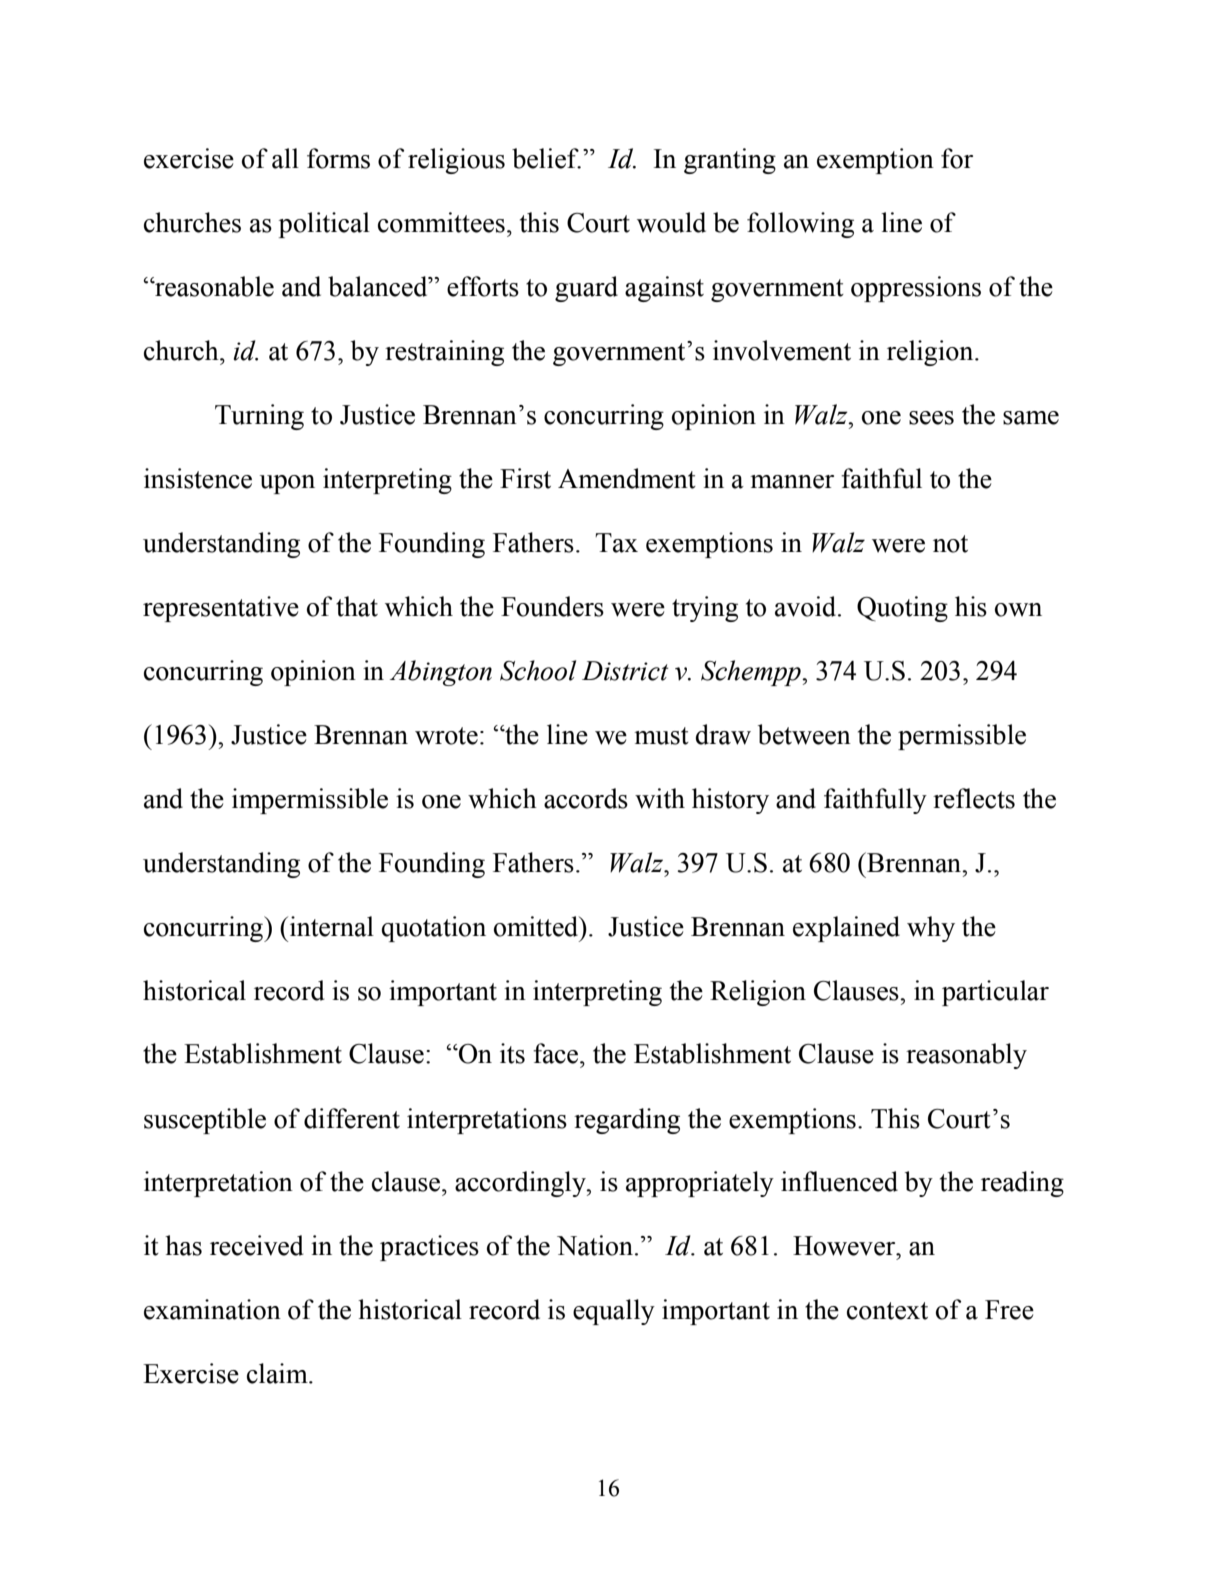  What do you see at coordinates (586, 798) in the page?
I see `accords` at bounding box center [586, 798].
